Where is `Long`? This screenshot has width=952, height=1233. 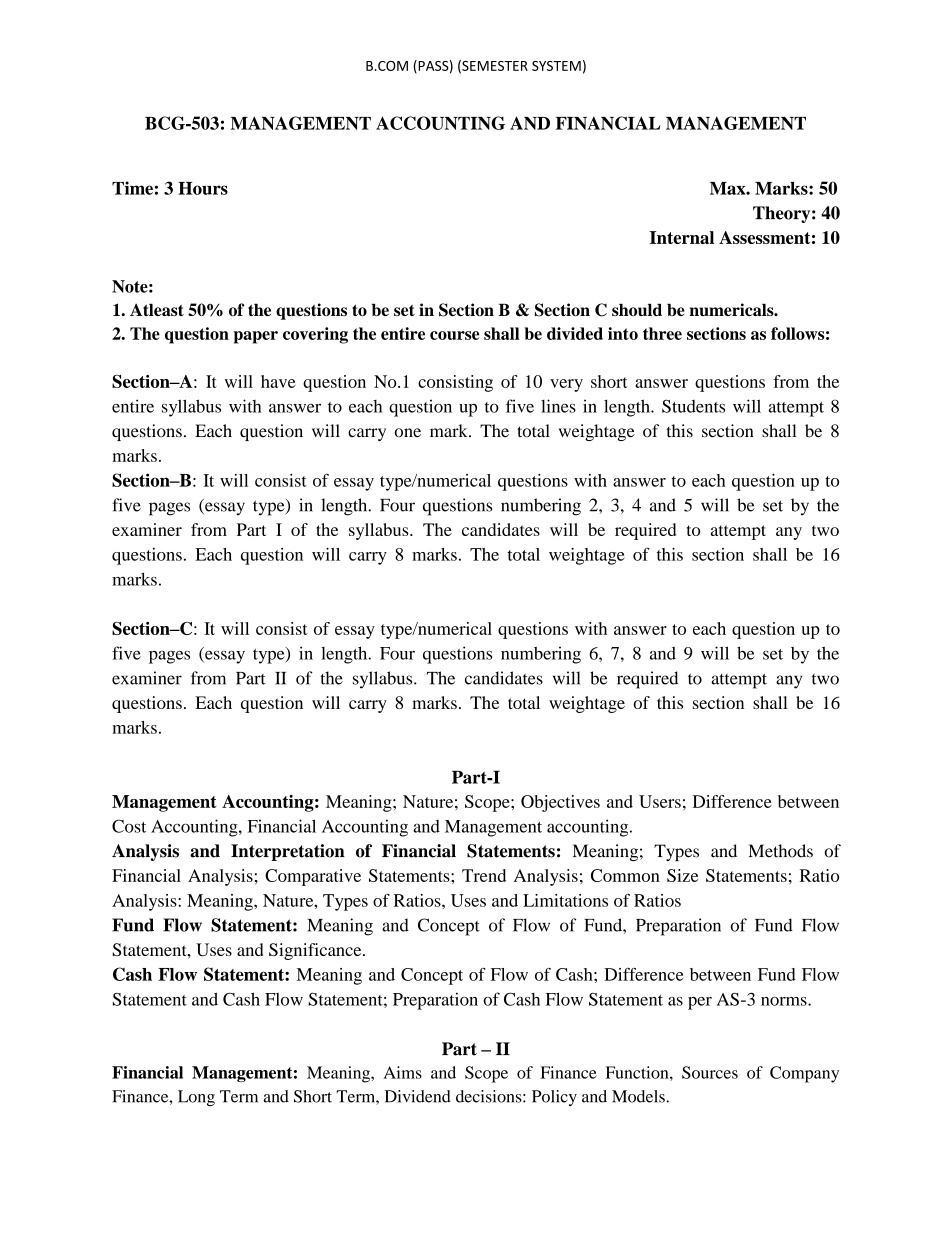 Long is located at coordinates (196, 1098).
